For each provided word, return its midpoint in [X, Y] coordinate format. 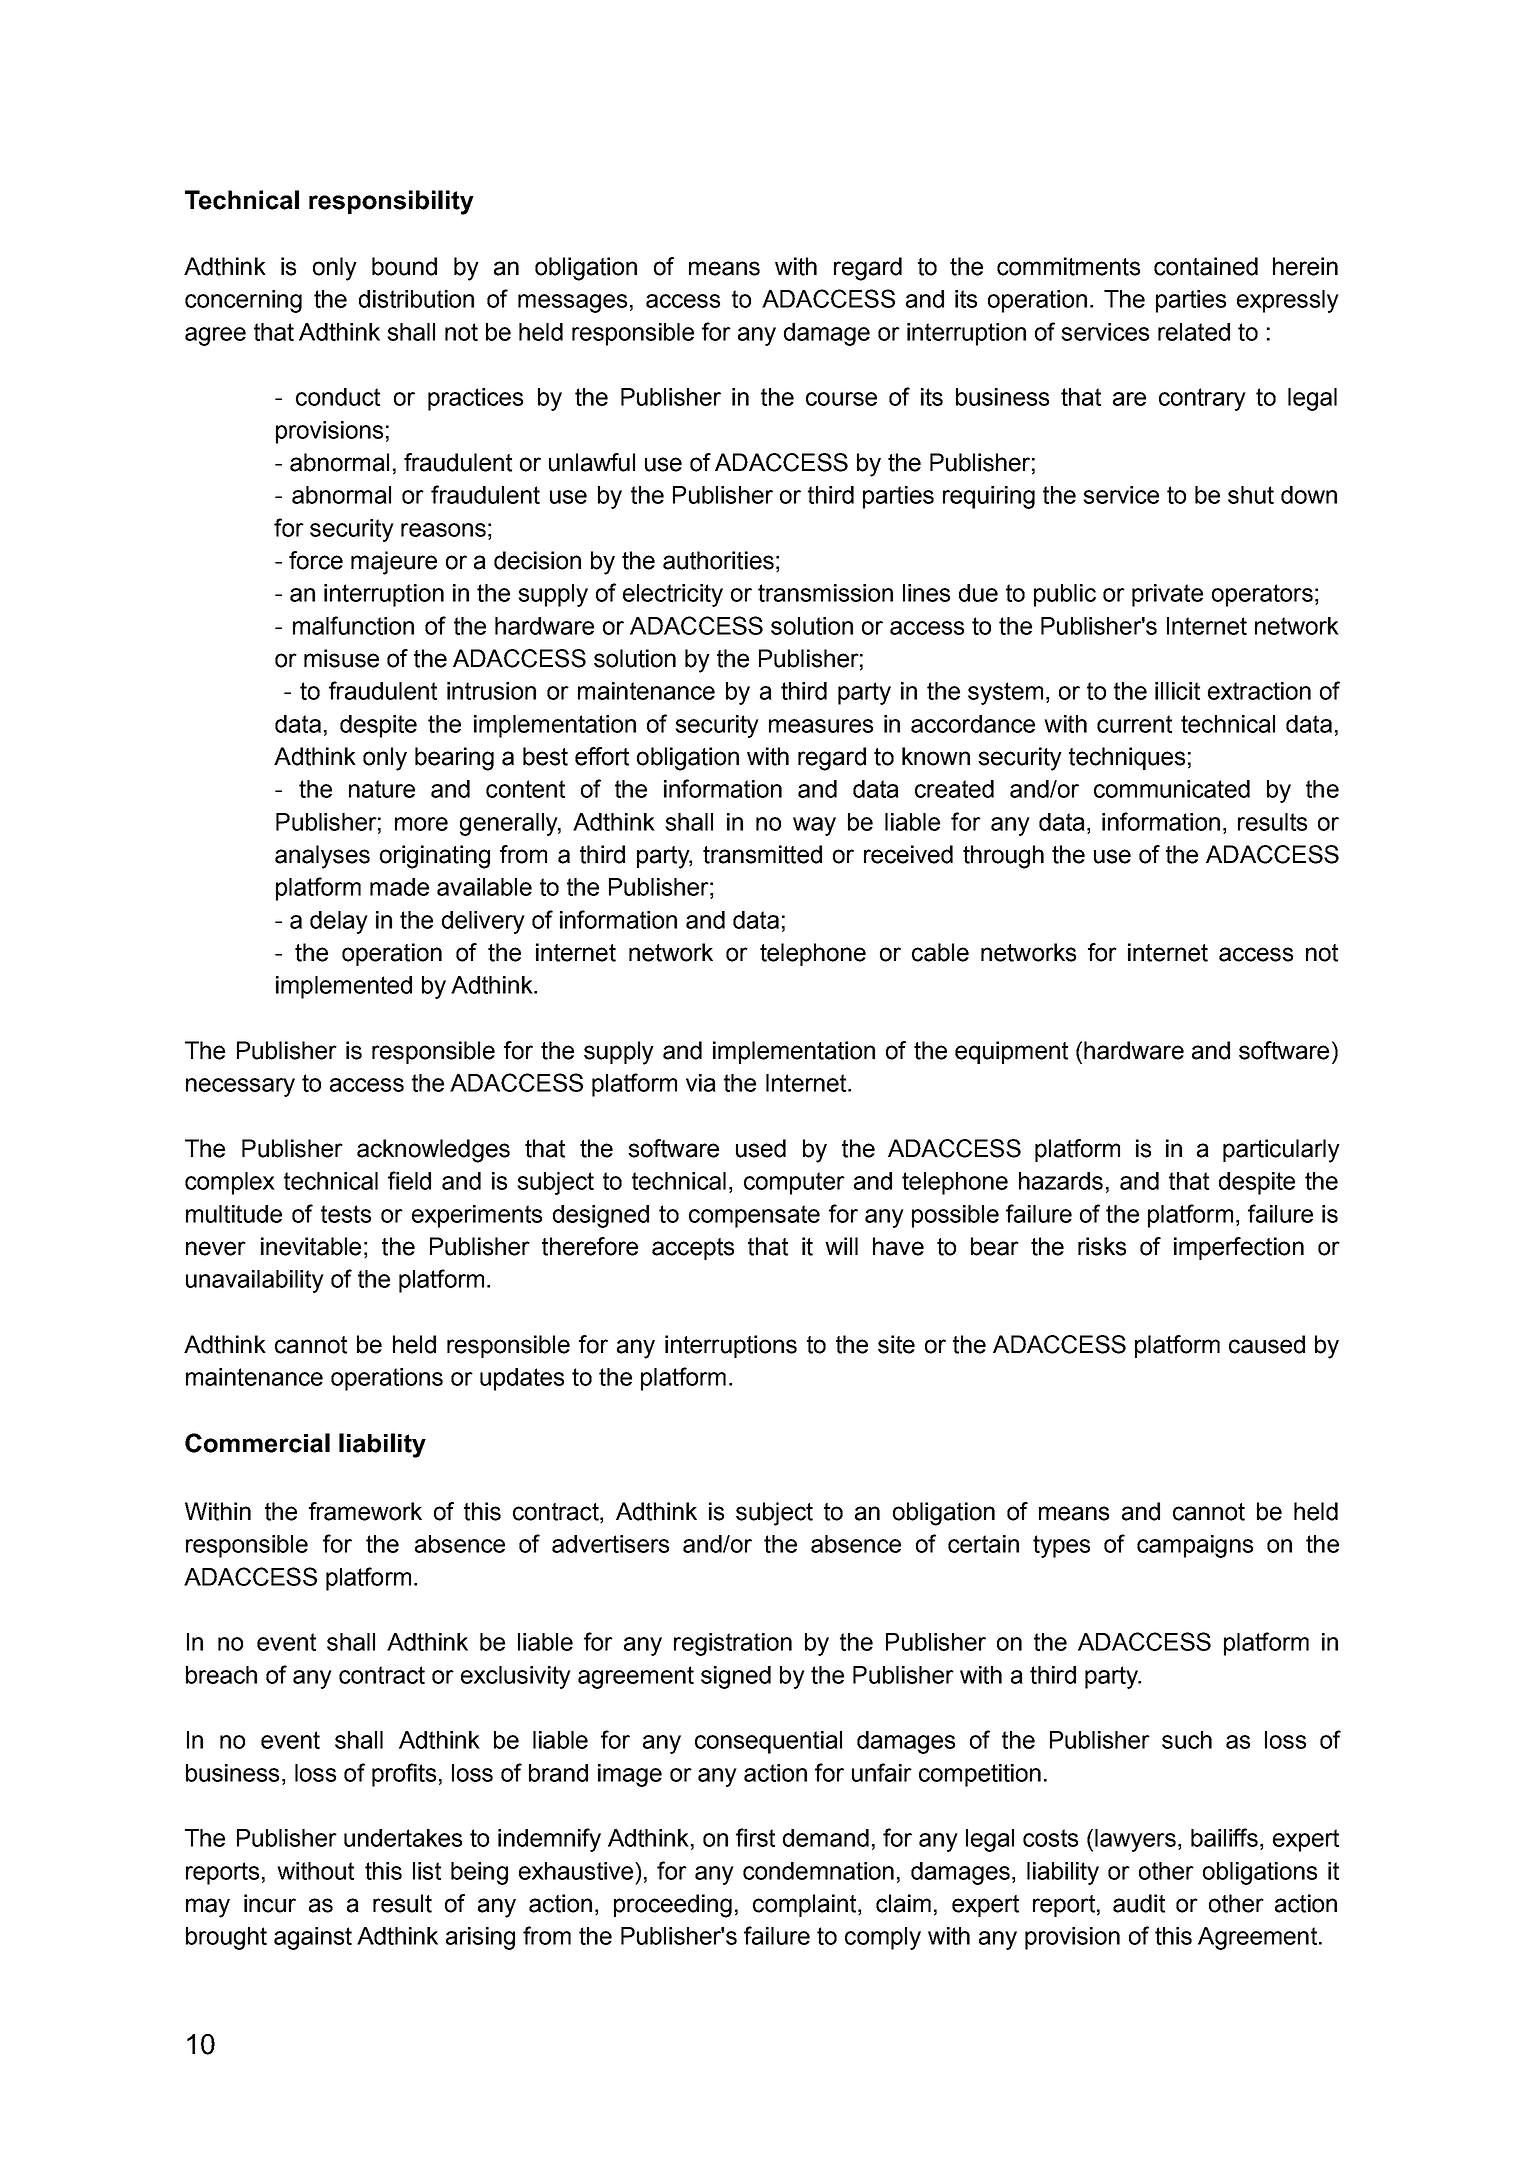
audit [1139, 1903]
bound [404, 266]
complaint [806, 1905]
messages [572, 303]
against [313, 1938]
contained [1206, 266]
